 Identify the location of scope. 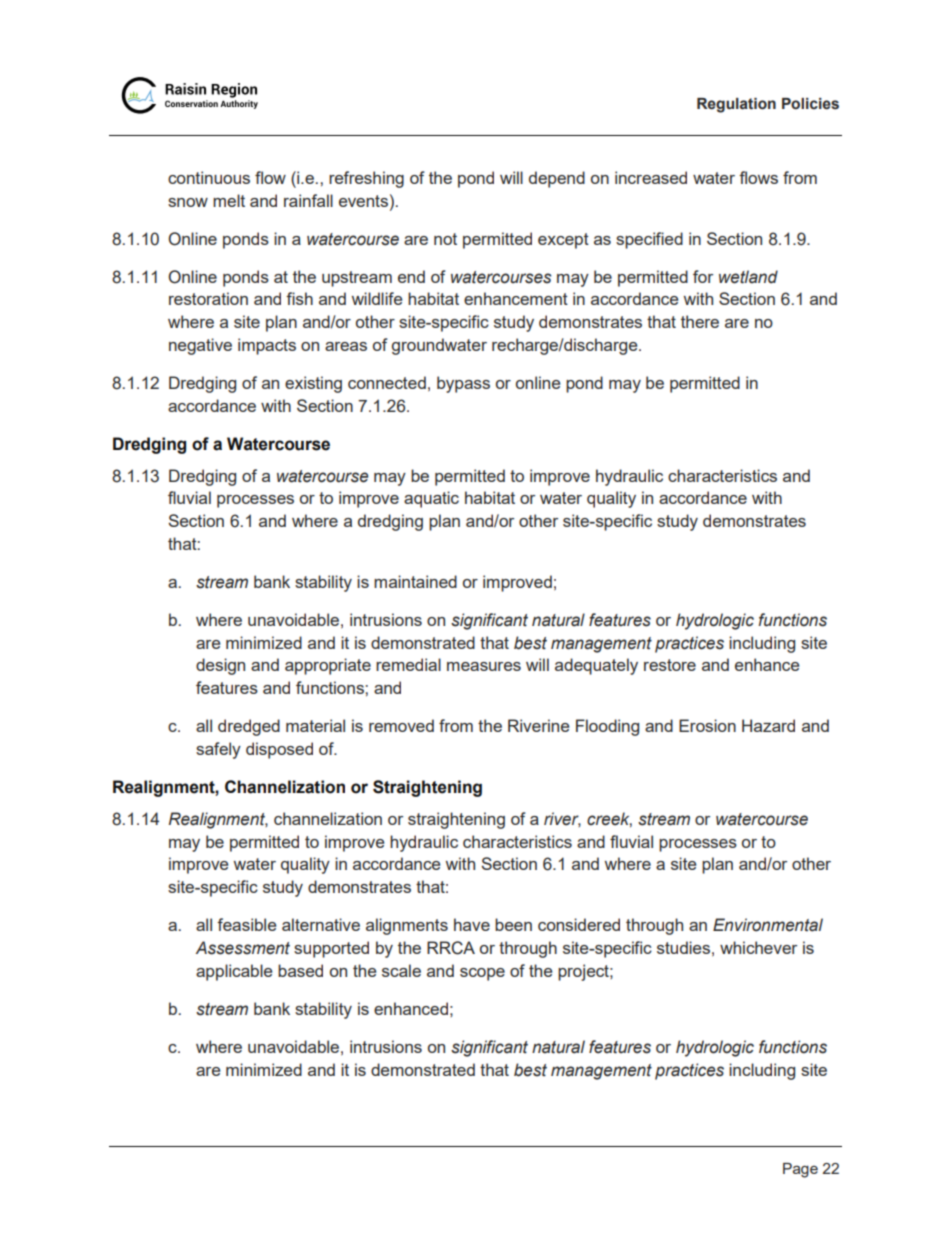
(482, 974).
